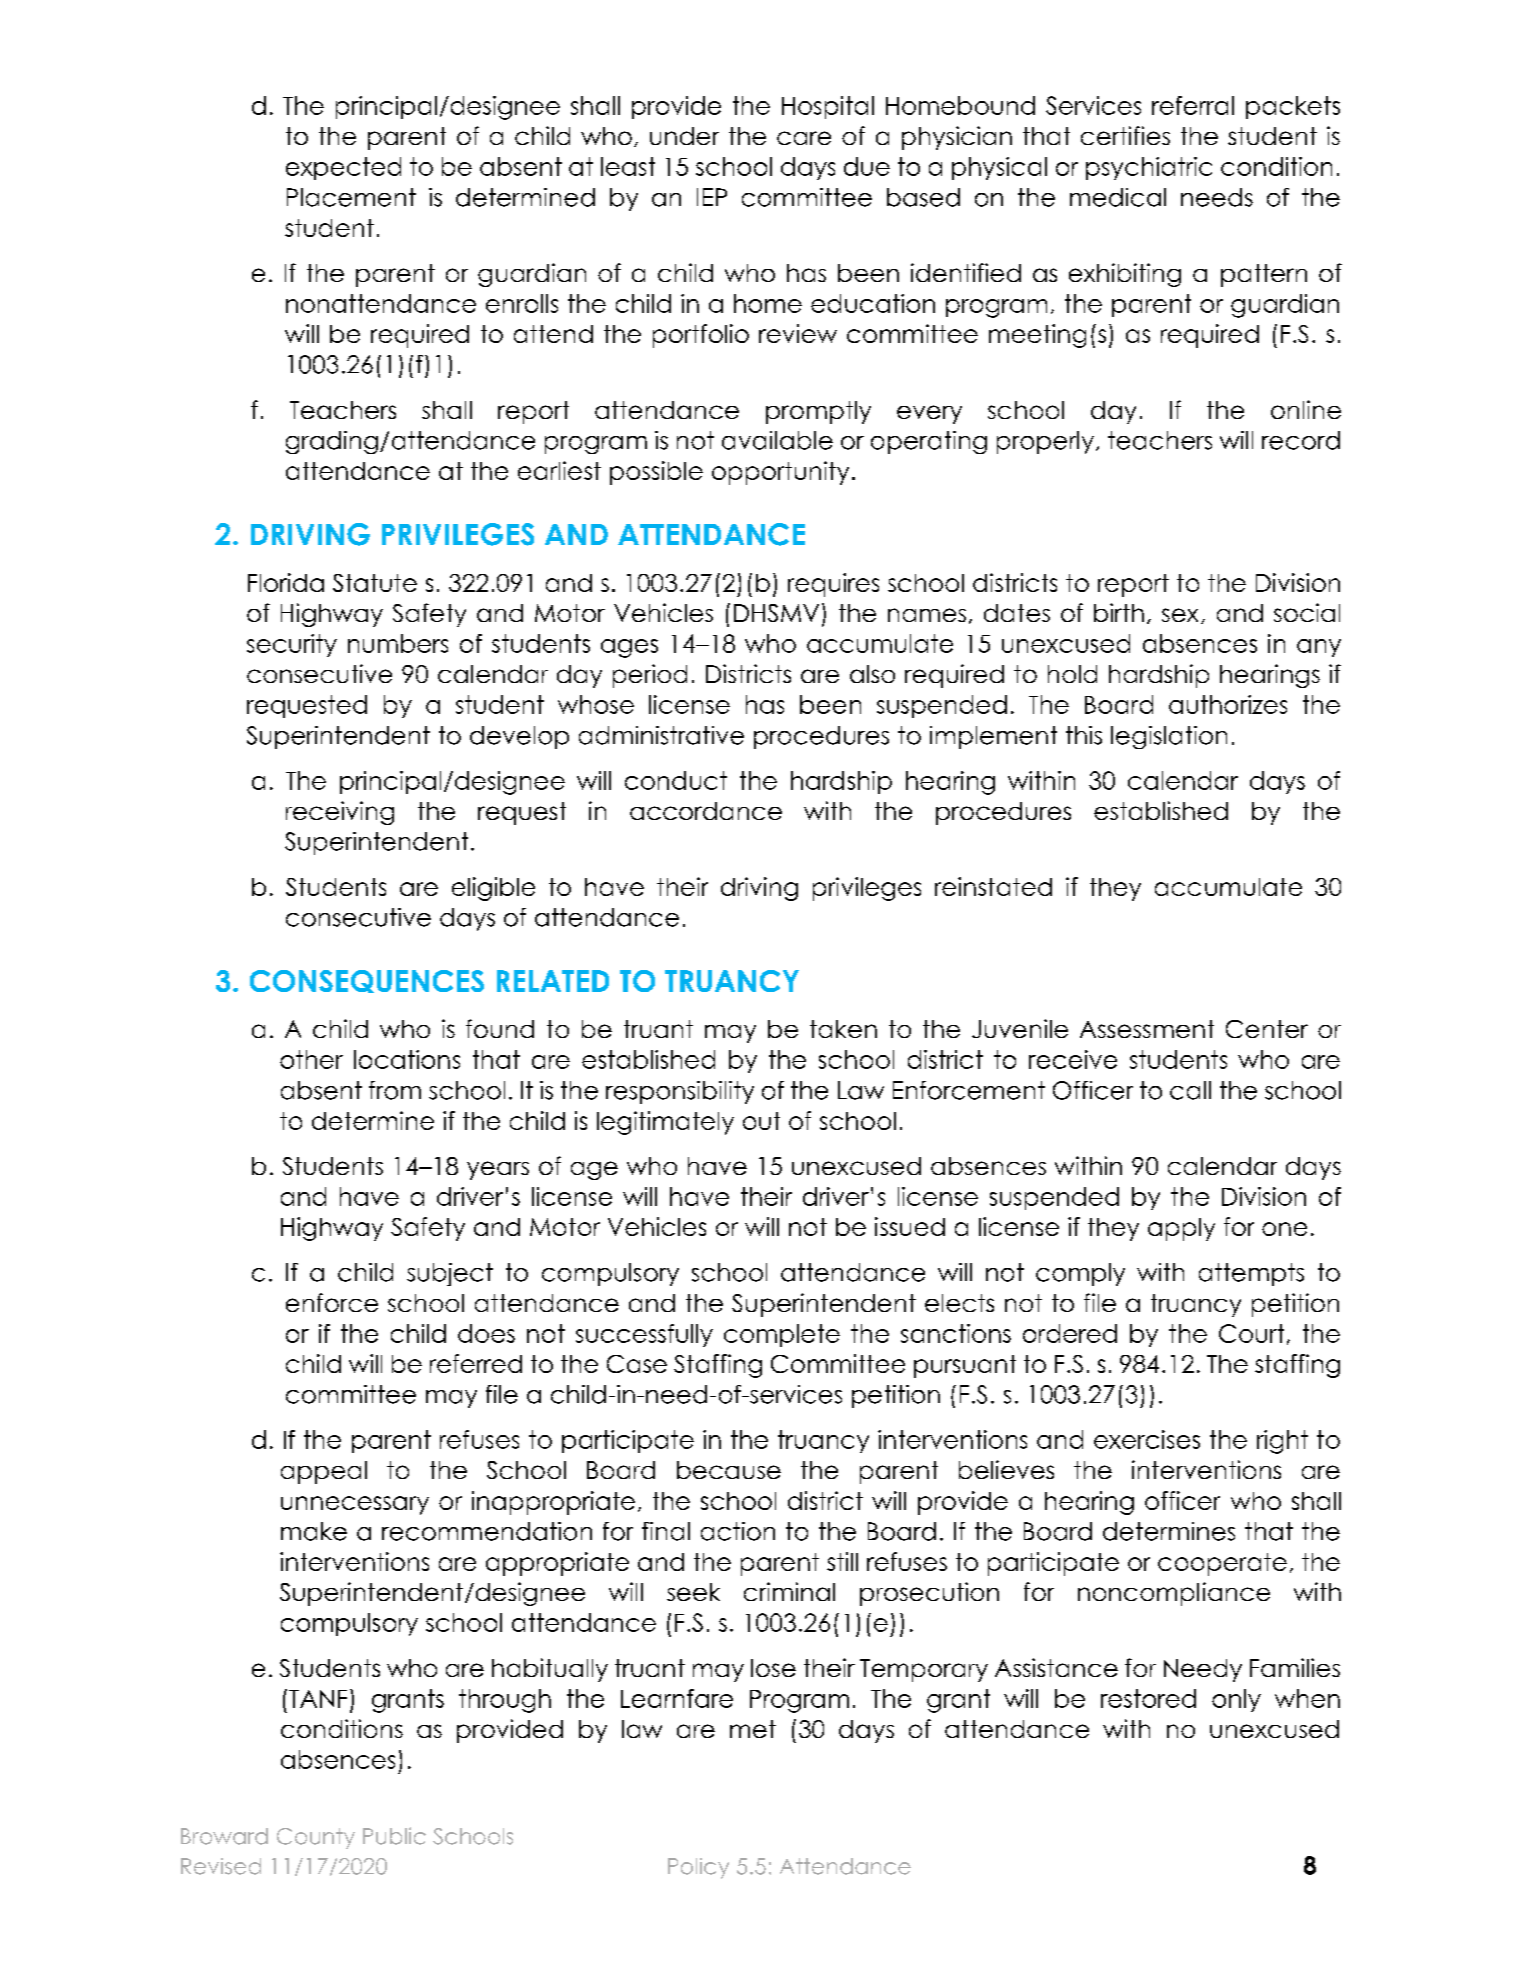 This document has width=1521, height=1969. I want to click on restored, so click(1148, 1698).
